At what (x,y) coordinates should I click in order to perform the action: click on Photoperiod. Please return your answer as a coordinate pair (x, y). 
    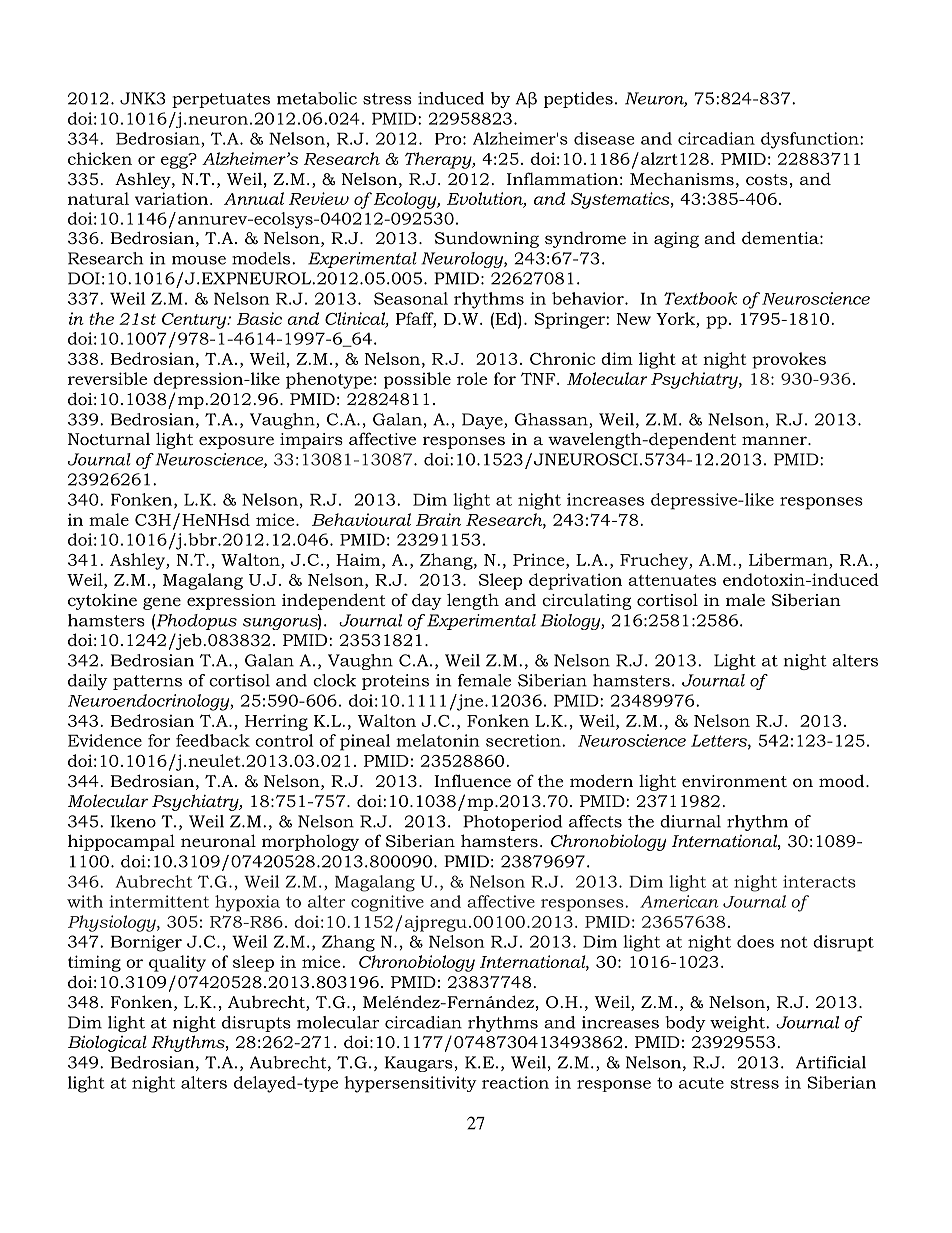
    Looking at the image, I should click on (512, 823).
